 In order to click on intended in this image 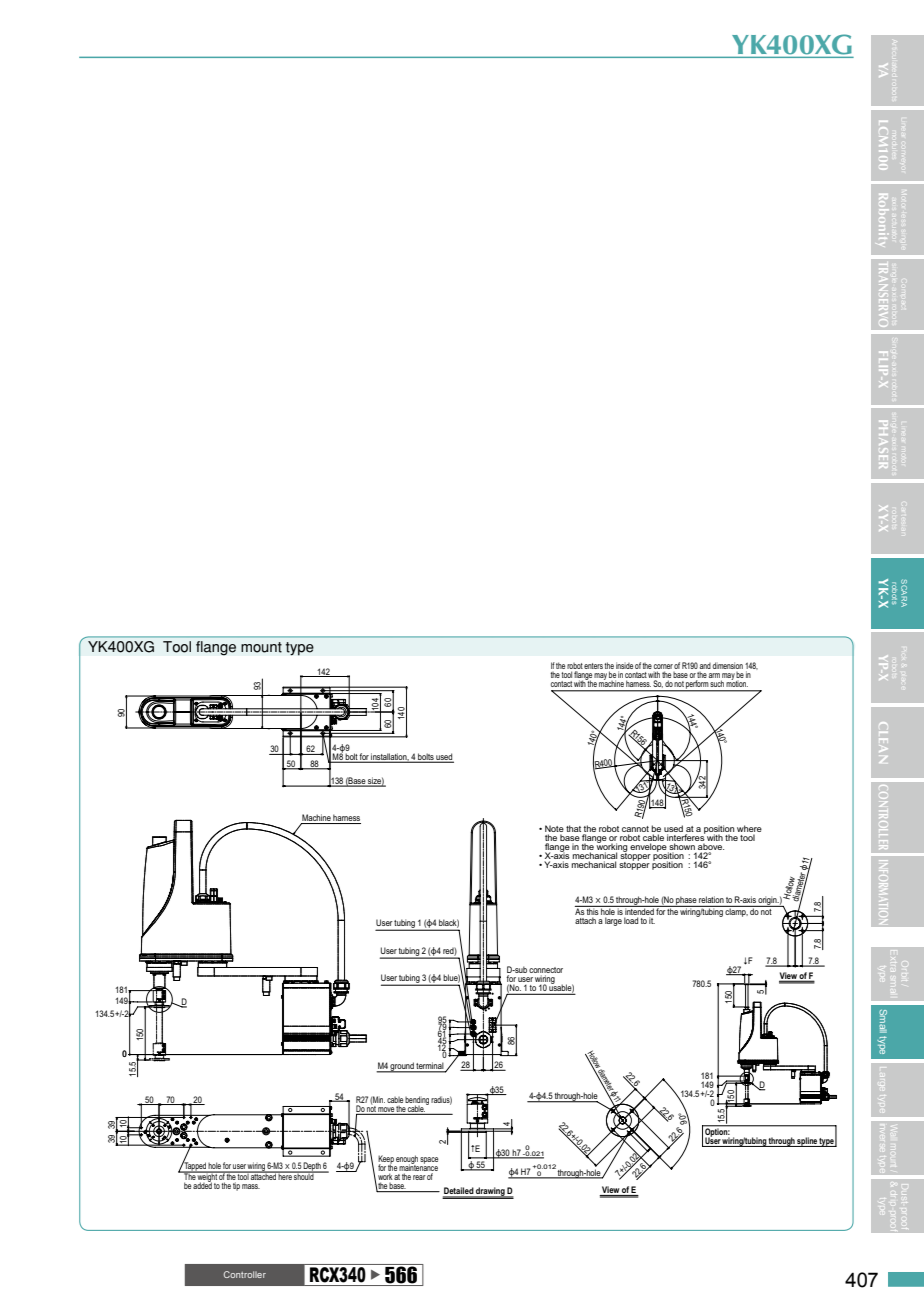, I will do `click(640, 910)`.
